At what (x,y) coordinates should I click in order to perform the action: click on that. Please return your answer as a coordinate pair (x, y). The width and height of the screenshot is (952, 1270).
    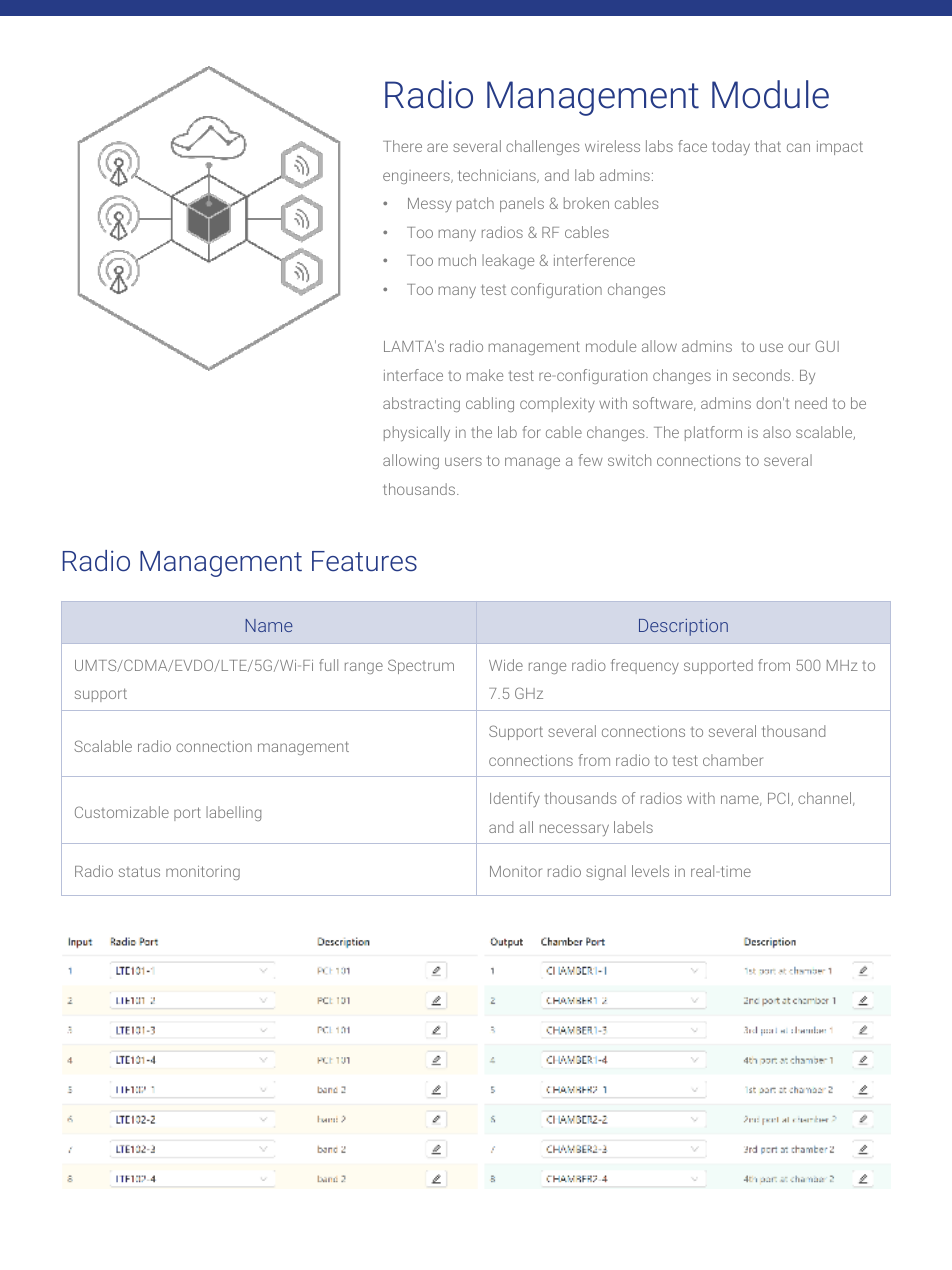
    Looking at the image, I should click on (768, 146).
